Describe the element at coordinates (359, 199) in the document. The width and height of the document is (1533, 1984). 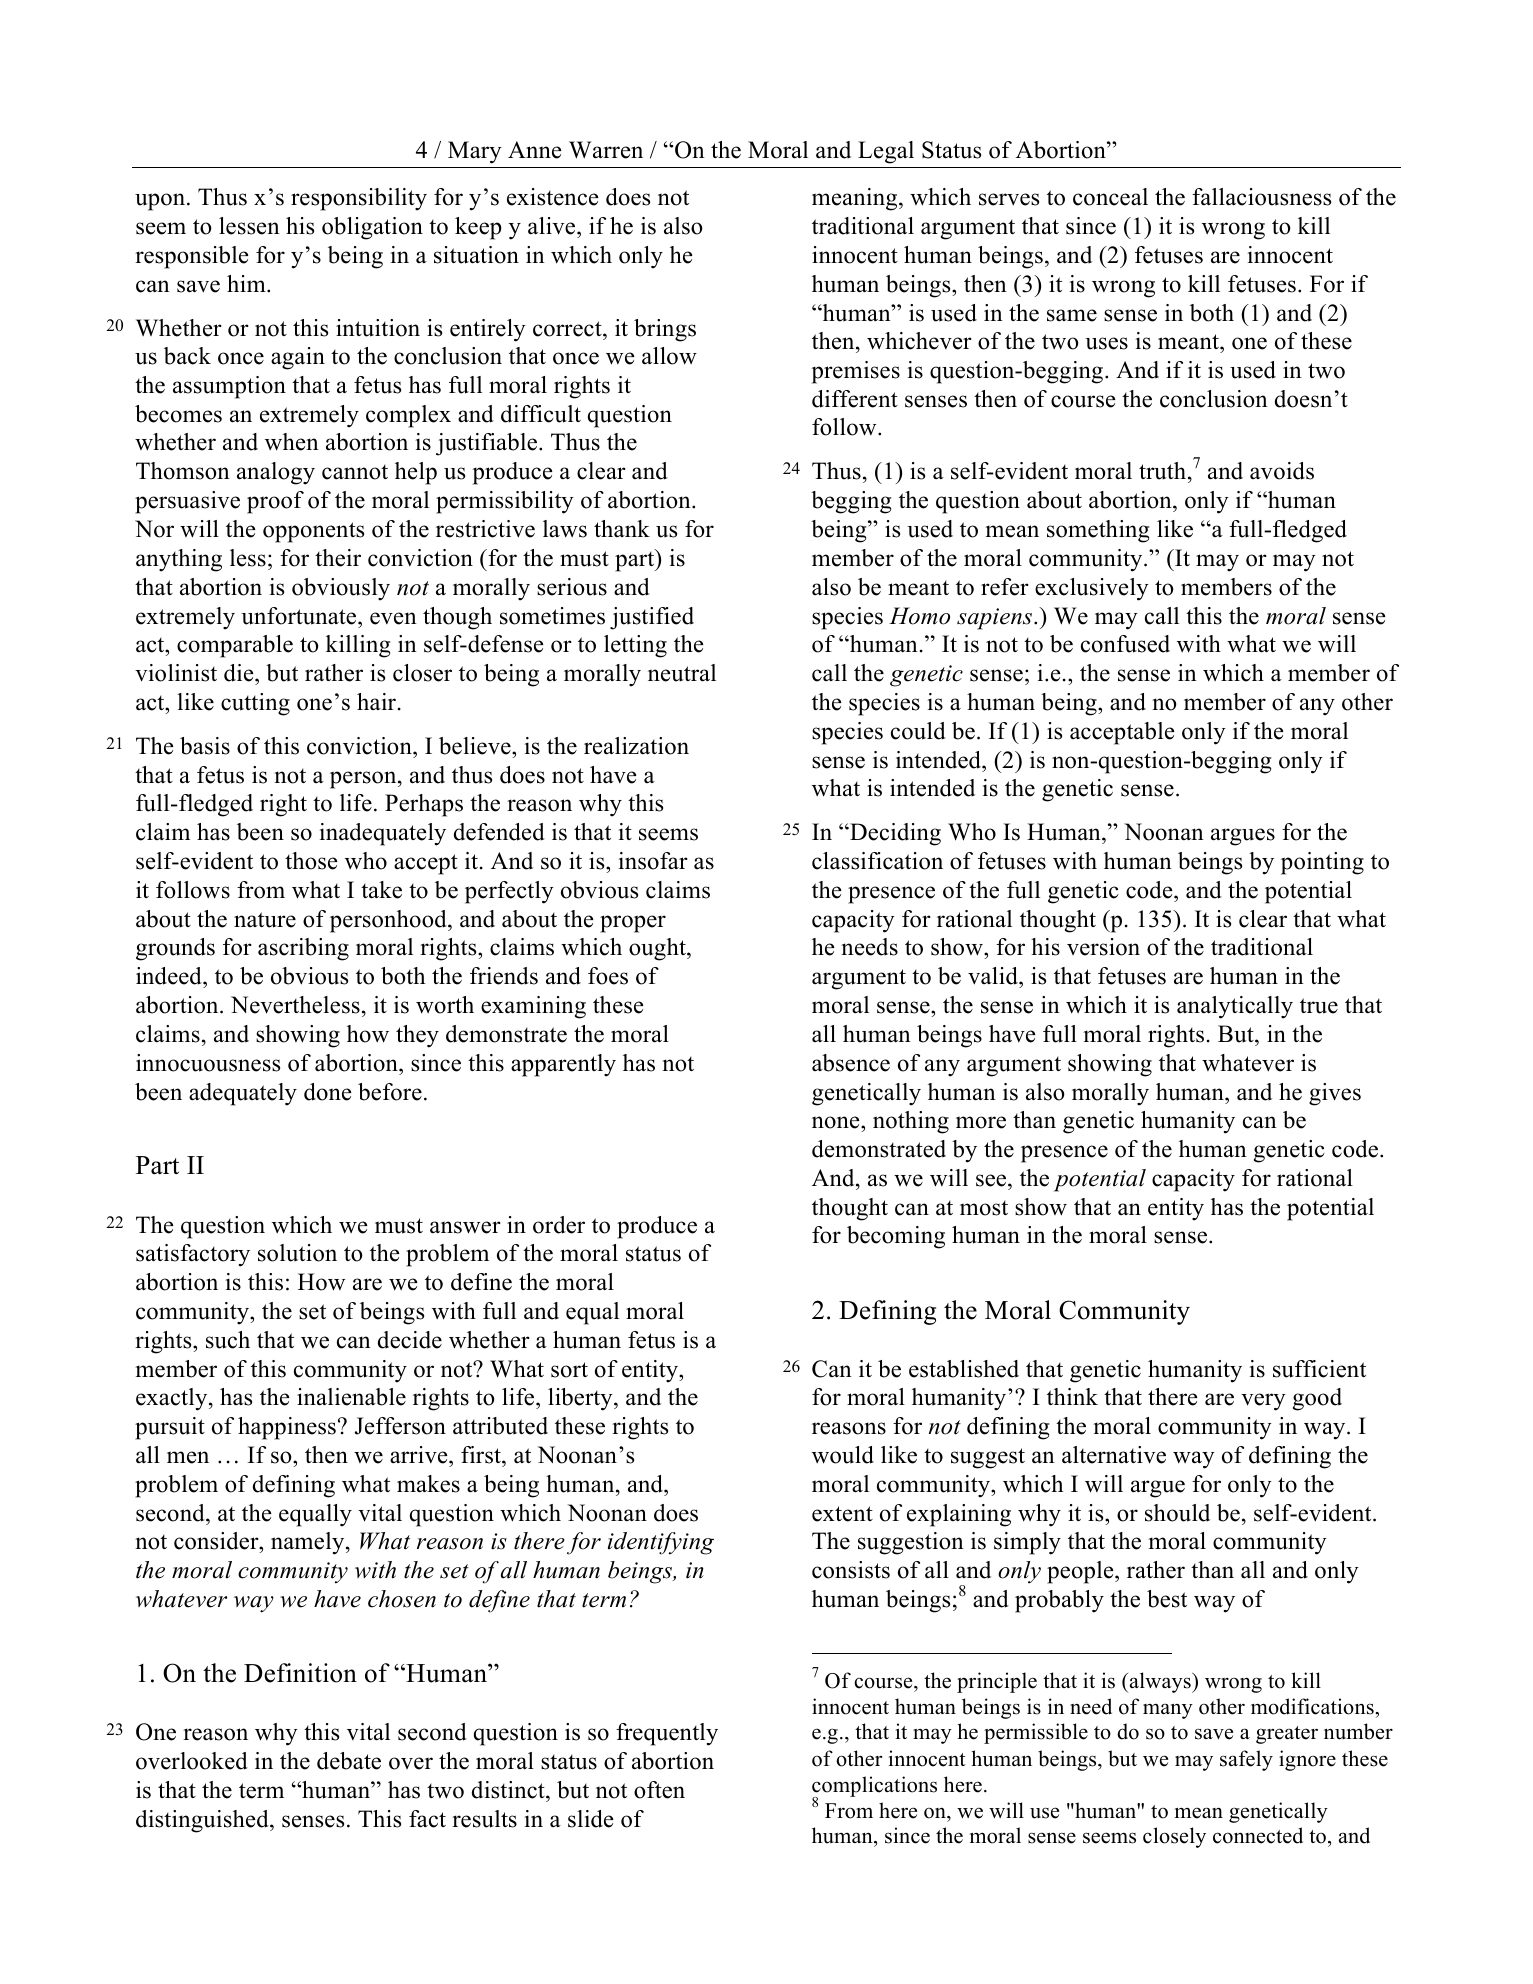
I see `responsibility` at that location.
